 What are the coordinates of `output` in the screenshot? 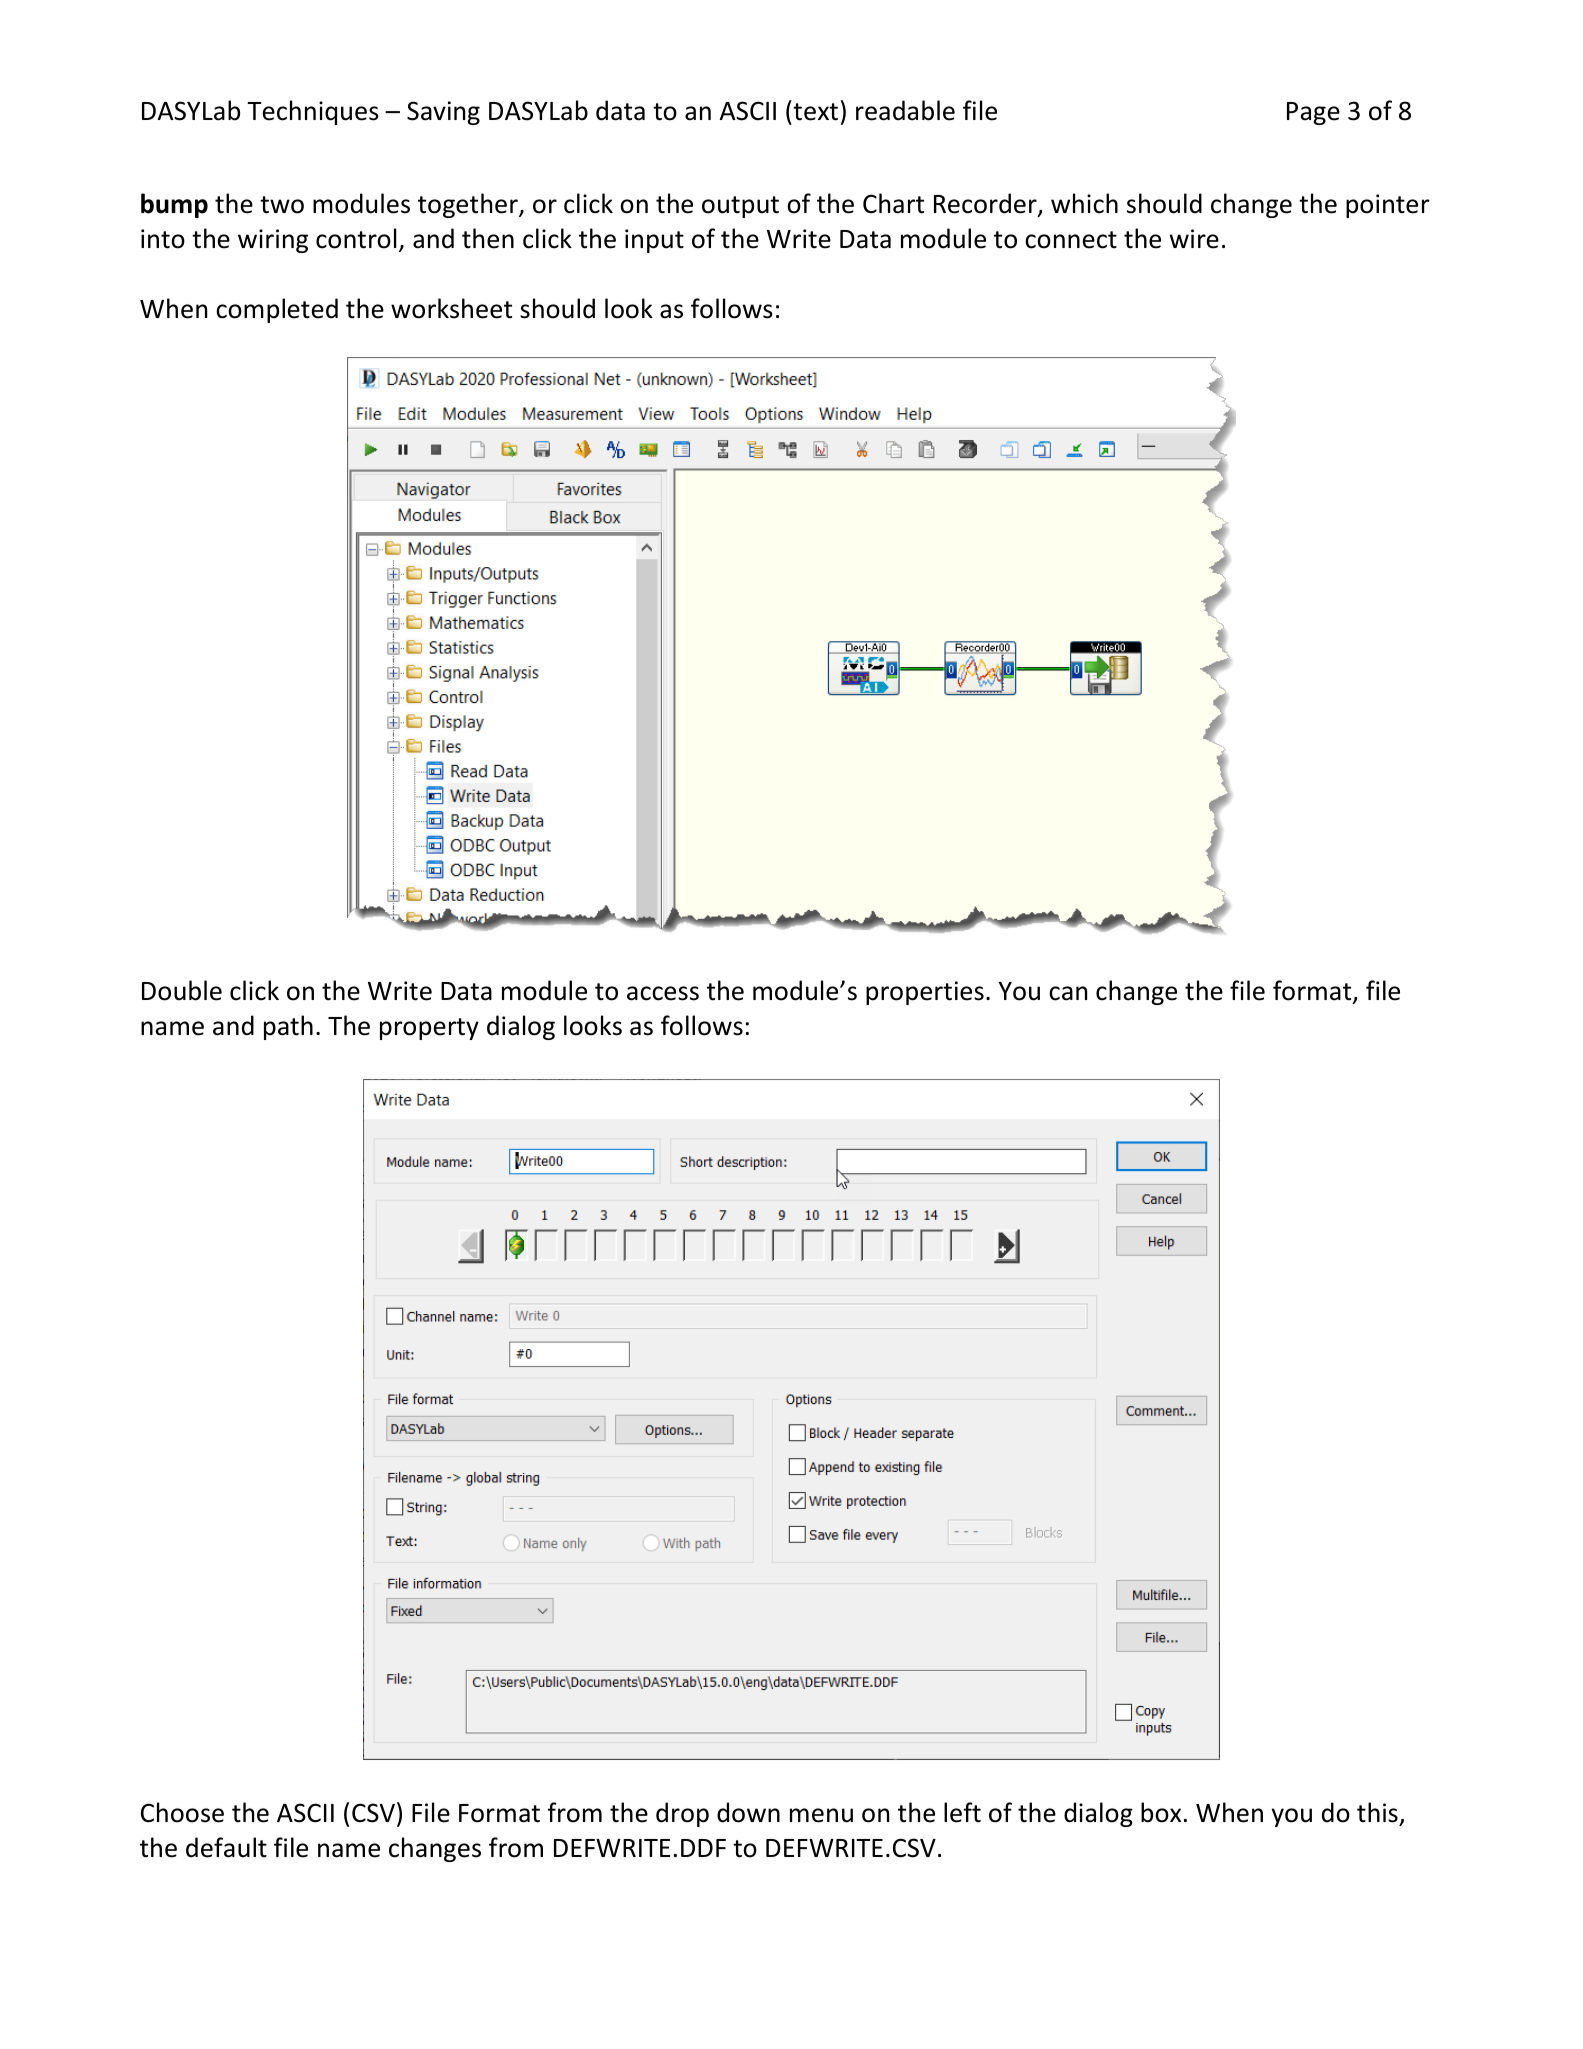 It's located at (740, 207).
